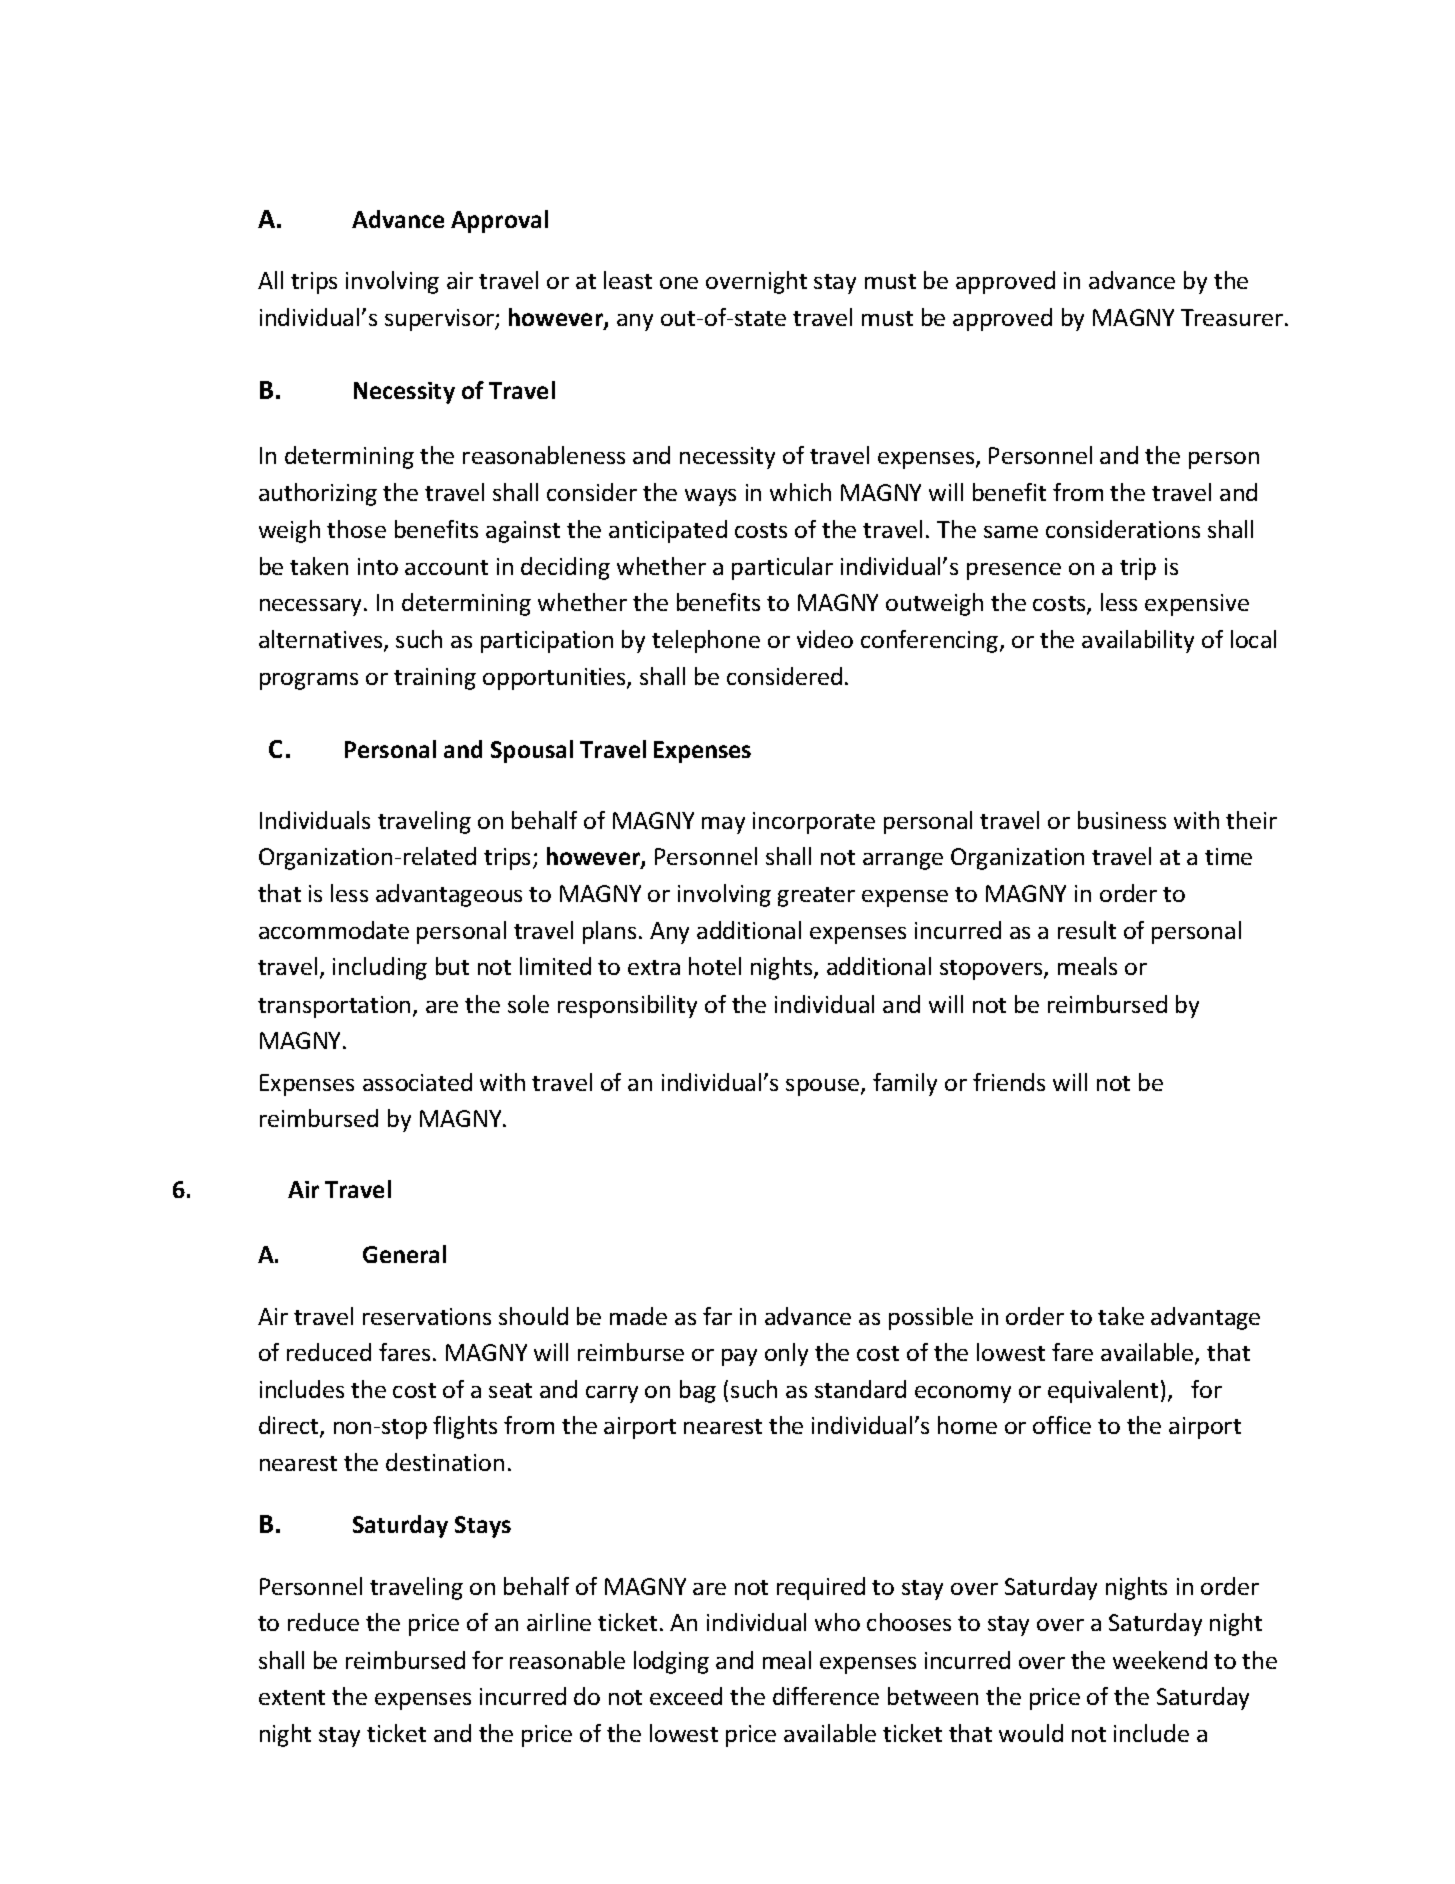 The height and width of the screenshot is (1884, 1455). Describe the element at coordinates (1087, 930) in the screenshot. I see `result` at that location.
